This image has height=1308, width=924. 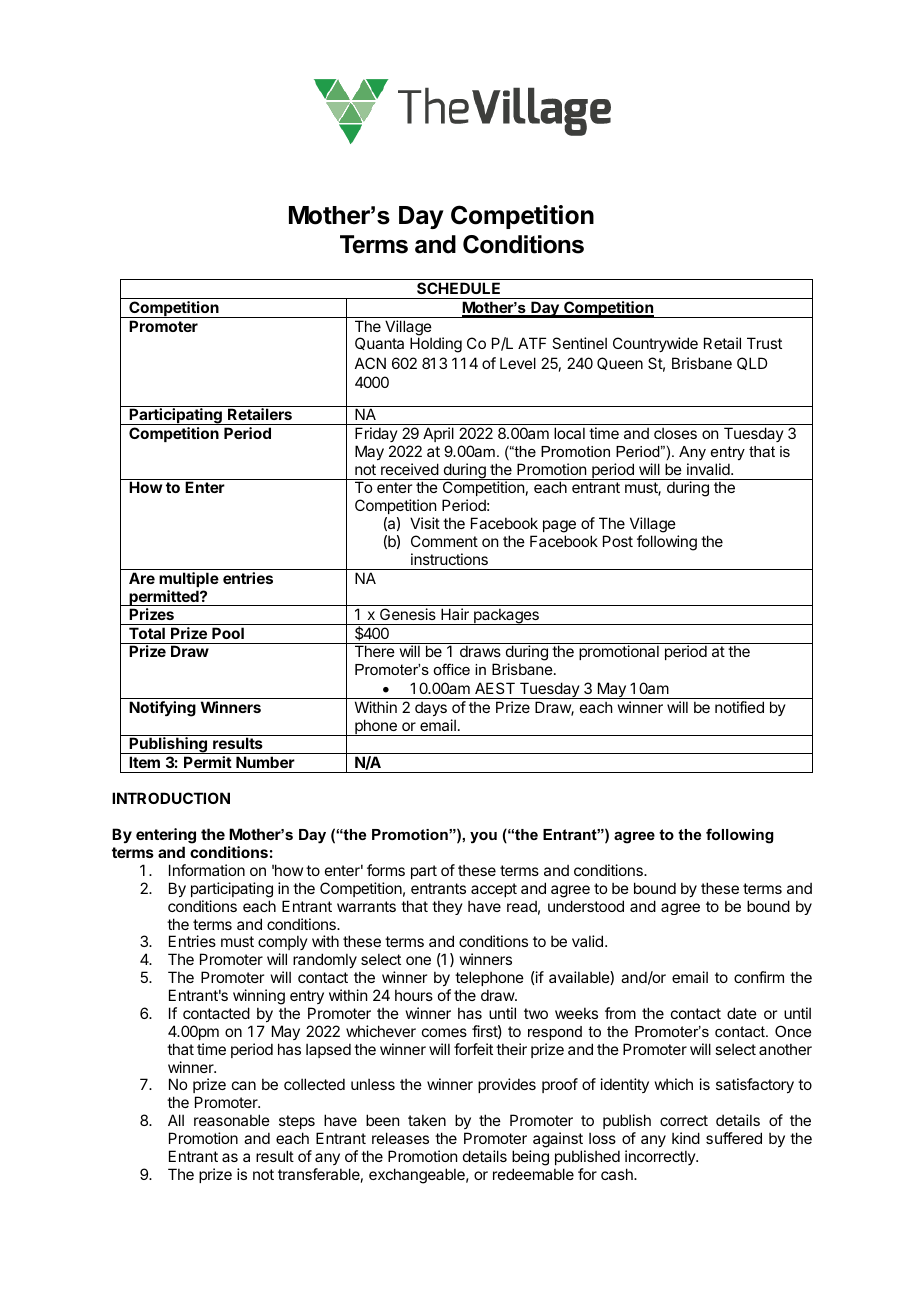 I want to click on reasonable, so click(x=232, y=1120).
